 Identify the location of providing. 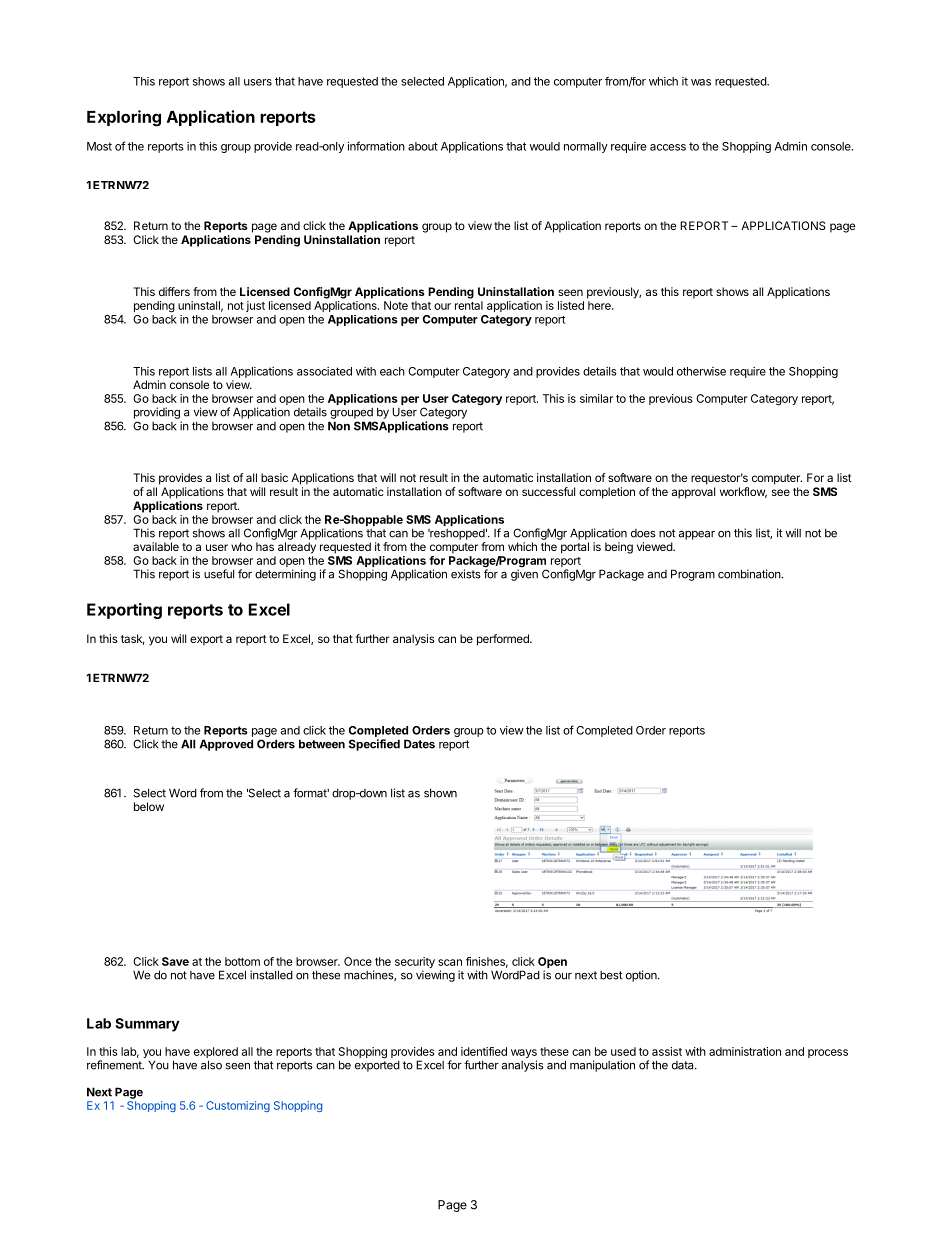
(157, 413).
